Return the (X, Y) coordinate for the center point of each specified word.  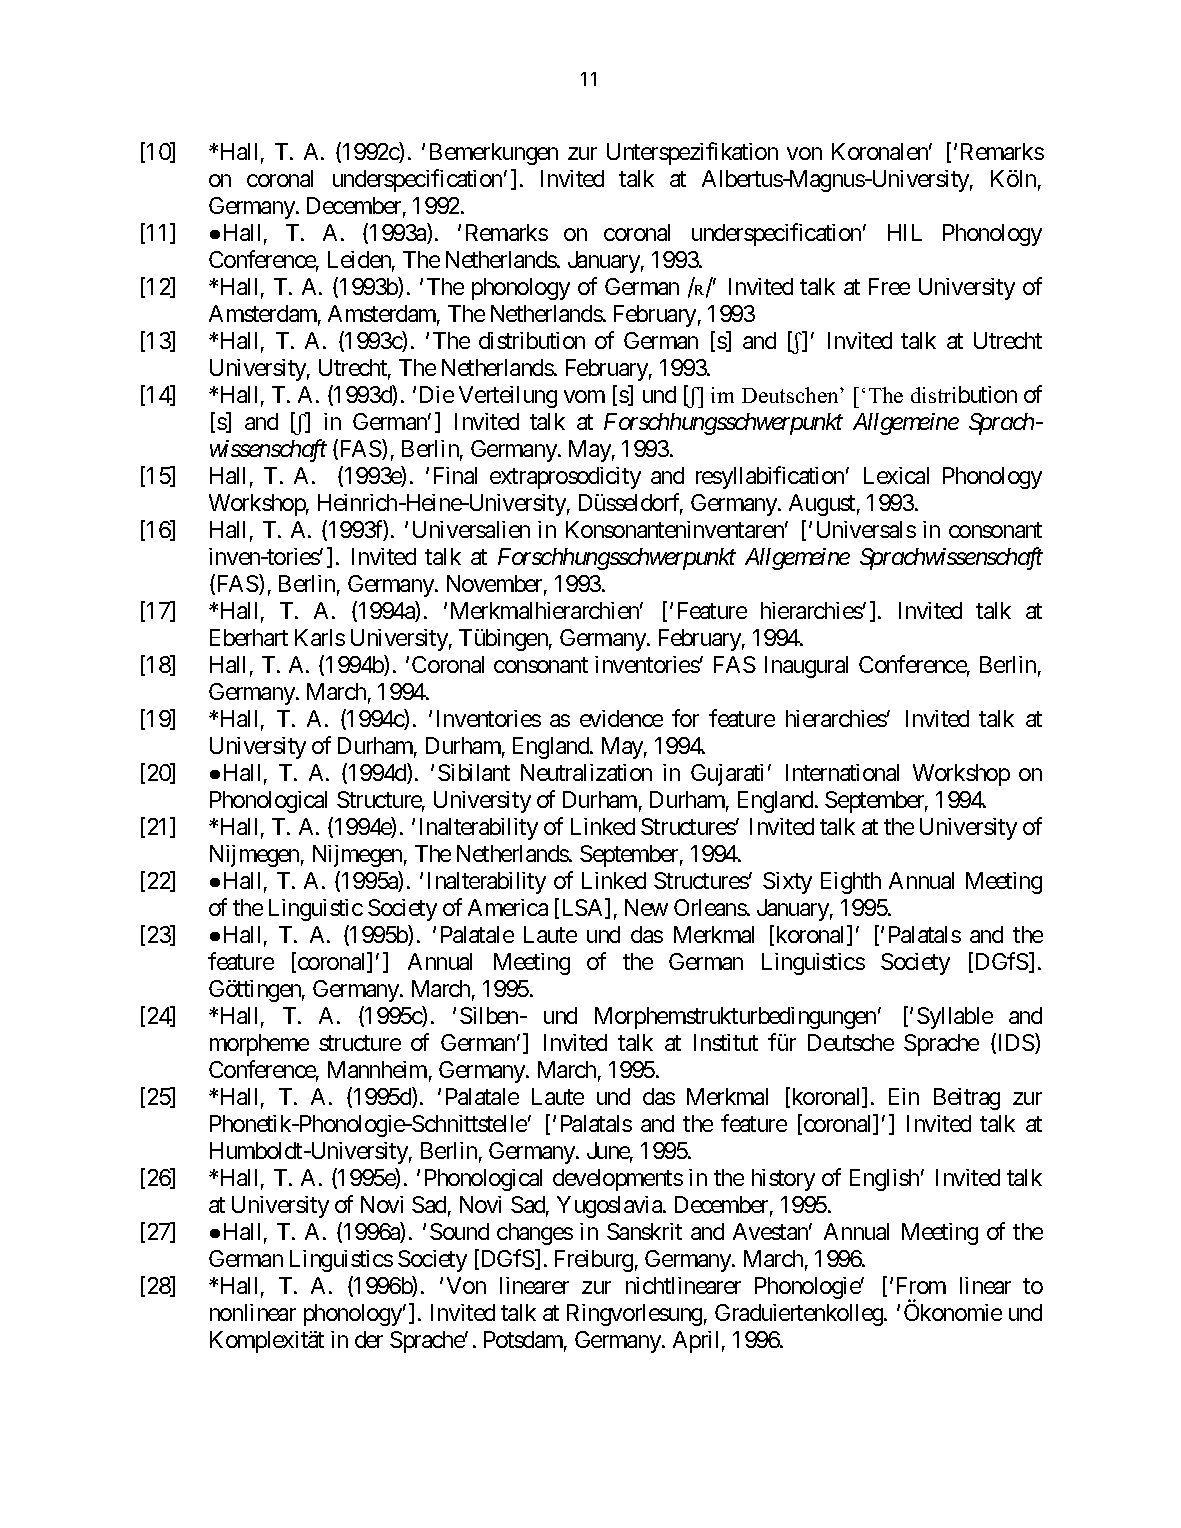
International (842, 772)
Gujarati (727, 775)
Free (889, 286)
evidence (621, 718)
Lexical (896, 475)
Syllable (955, 1018)
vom (584, 396)
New (646, 907)
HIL (905, 232)
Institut (726, 1042)
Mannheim (377, 1069)
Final (455, 475)
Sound (459, 1231)
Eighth (851, 883)
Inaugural (806, 667)
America (508, 907)
